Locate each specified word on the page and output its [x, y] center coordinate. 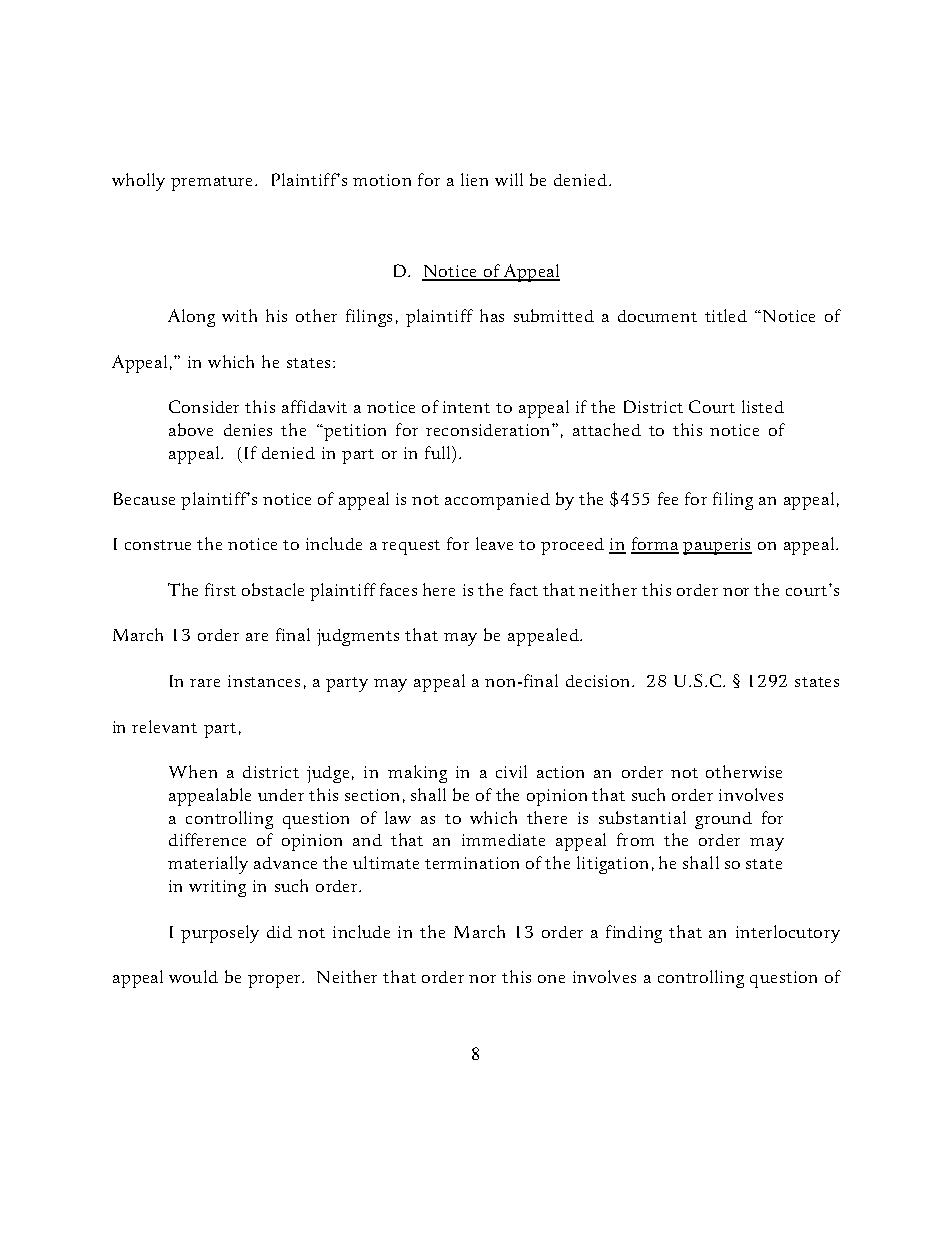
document [657, 316]
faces [398, 589]
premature [213, 183]
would [193, 976]
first [220, 589]
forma [655, 545]
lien [474, 179]
